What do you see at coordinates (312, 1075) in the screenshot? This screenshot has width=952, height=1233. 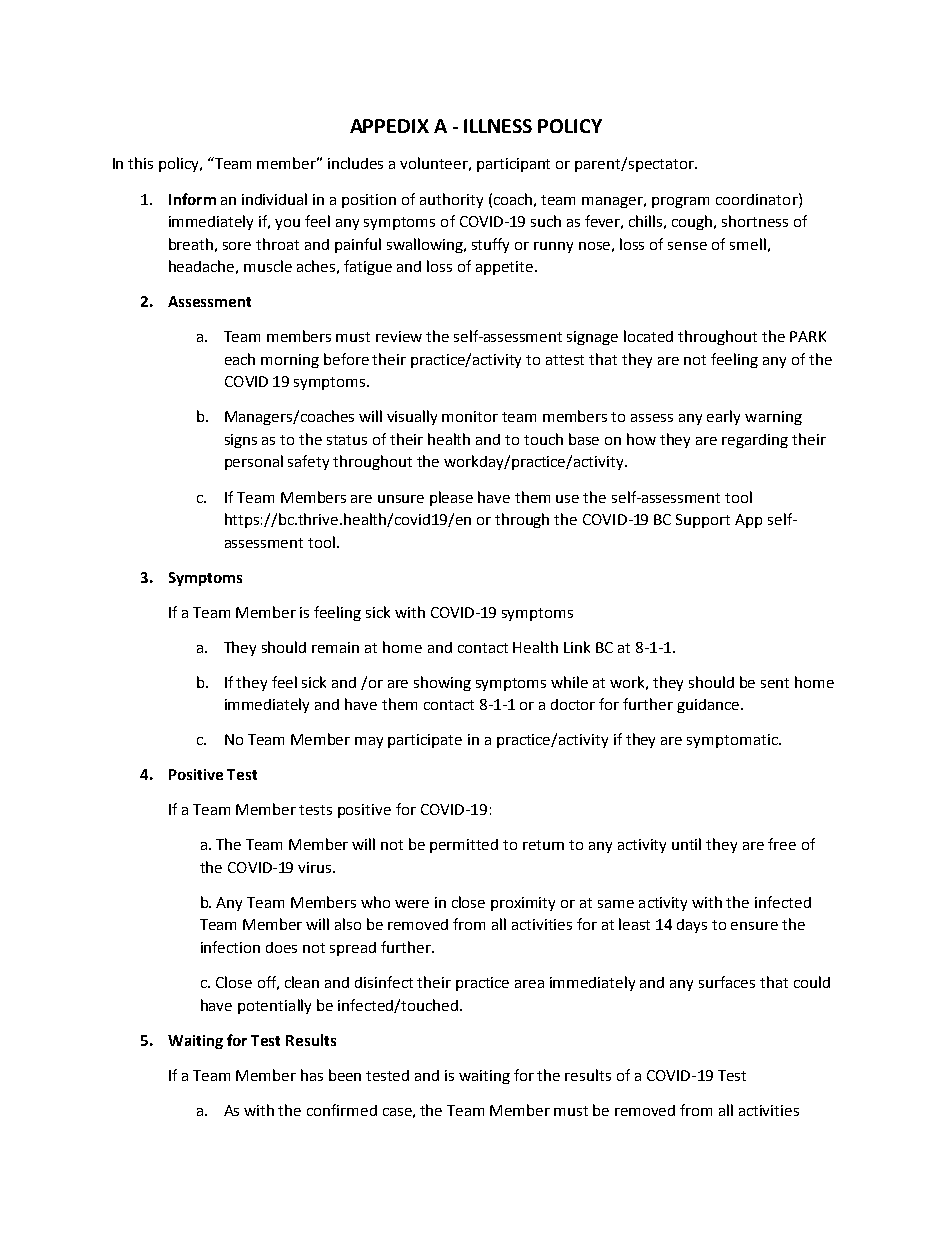 I see `has` at bounding box center [312, 1075].
